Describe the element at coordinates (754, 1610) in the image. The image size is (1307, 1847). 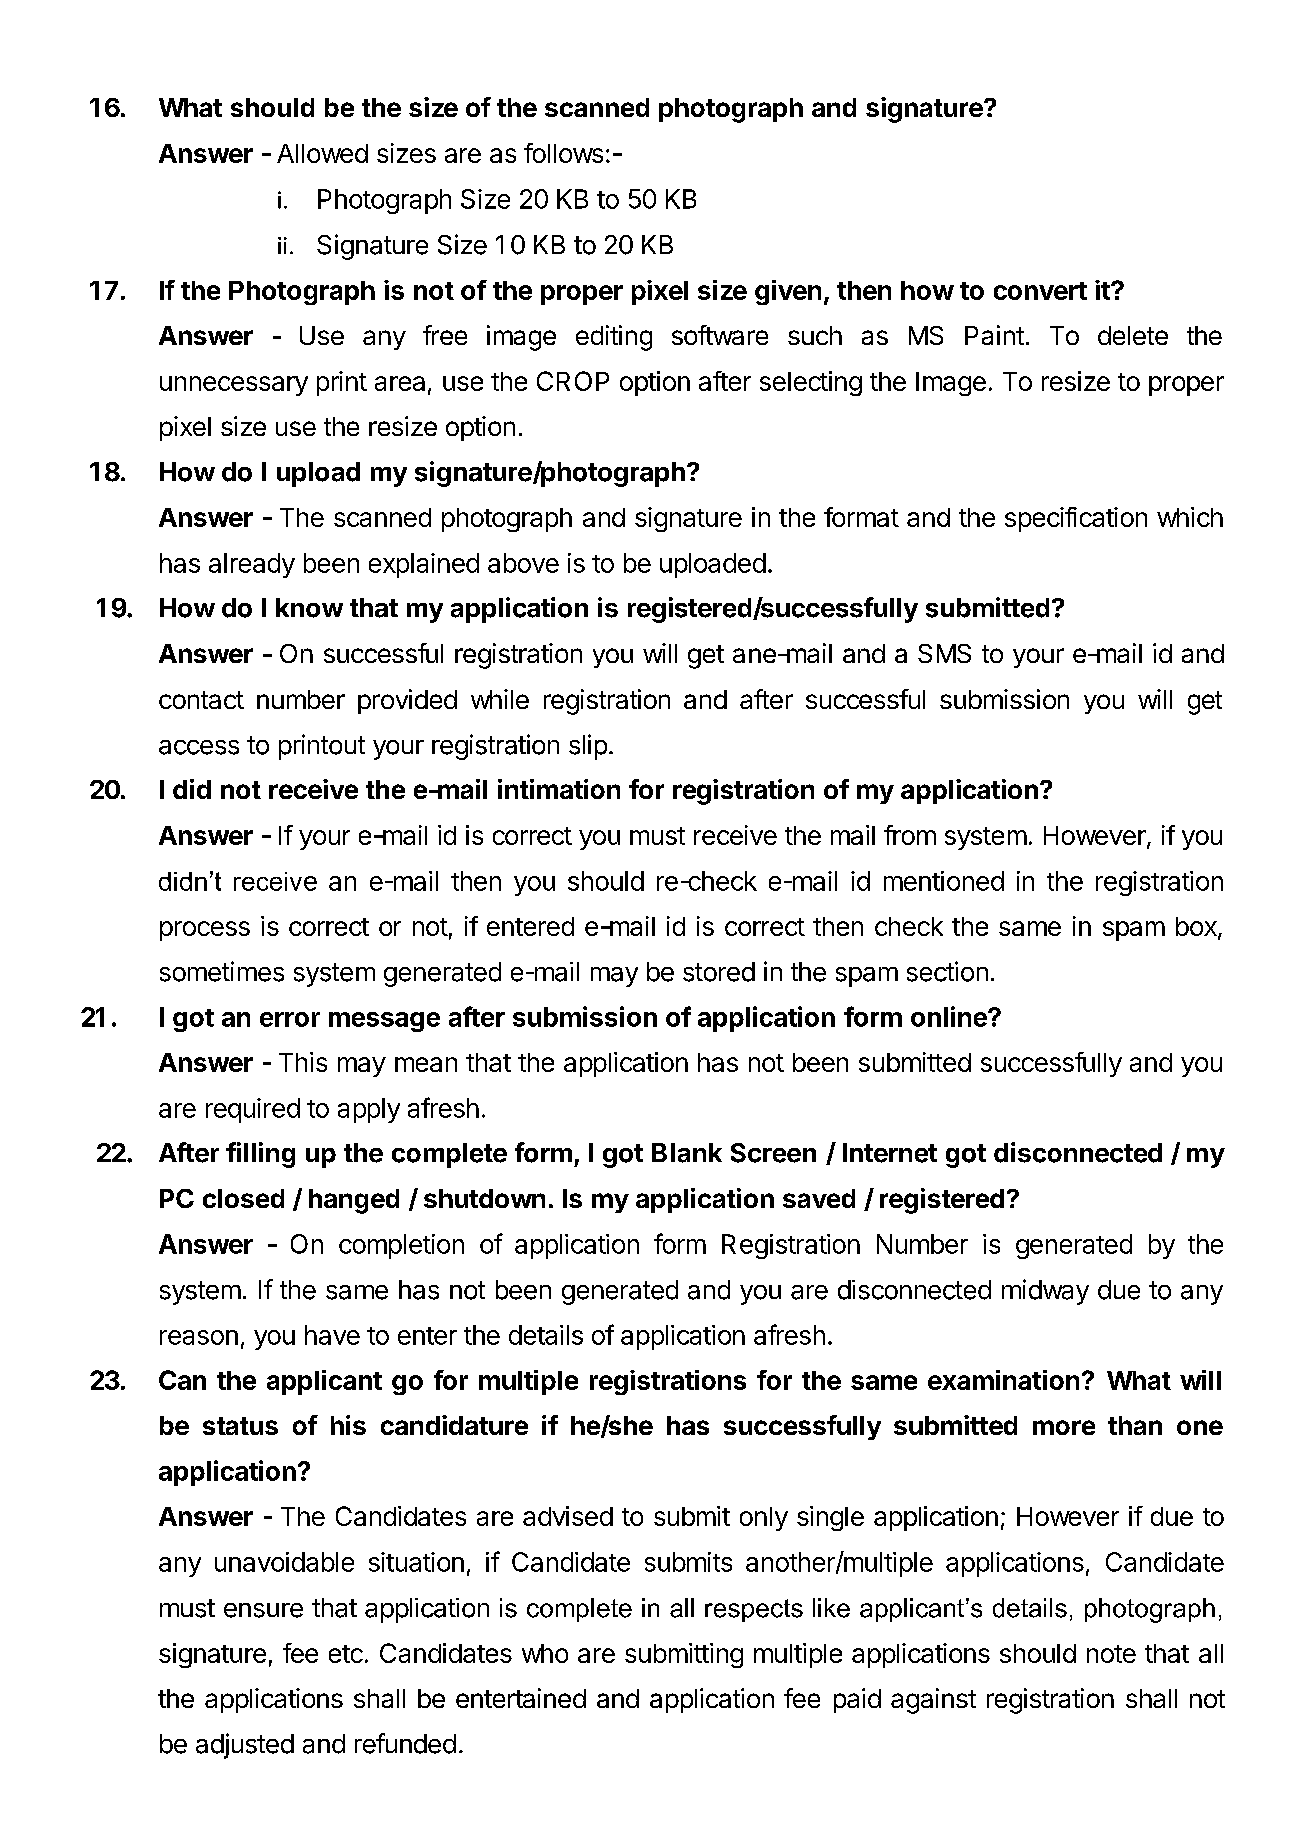
I see `respects` at that location.
